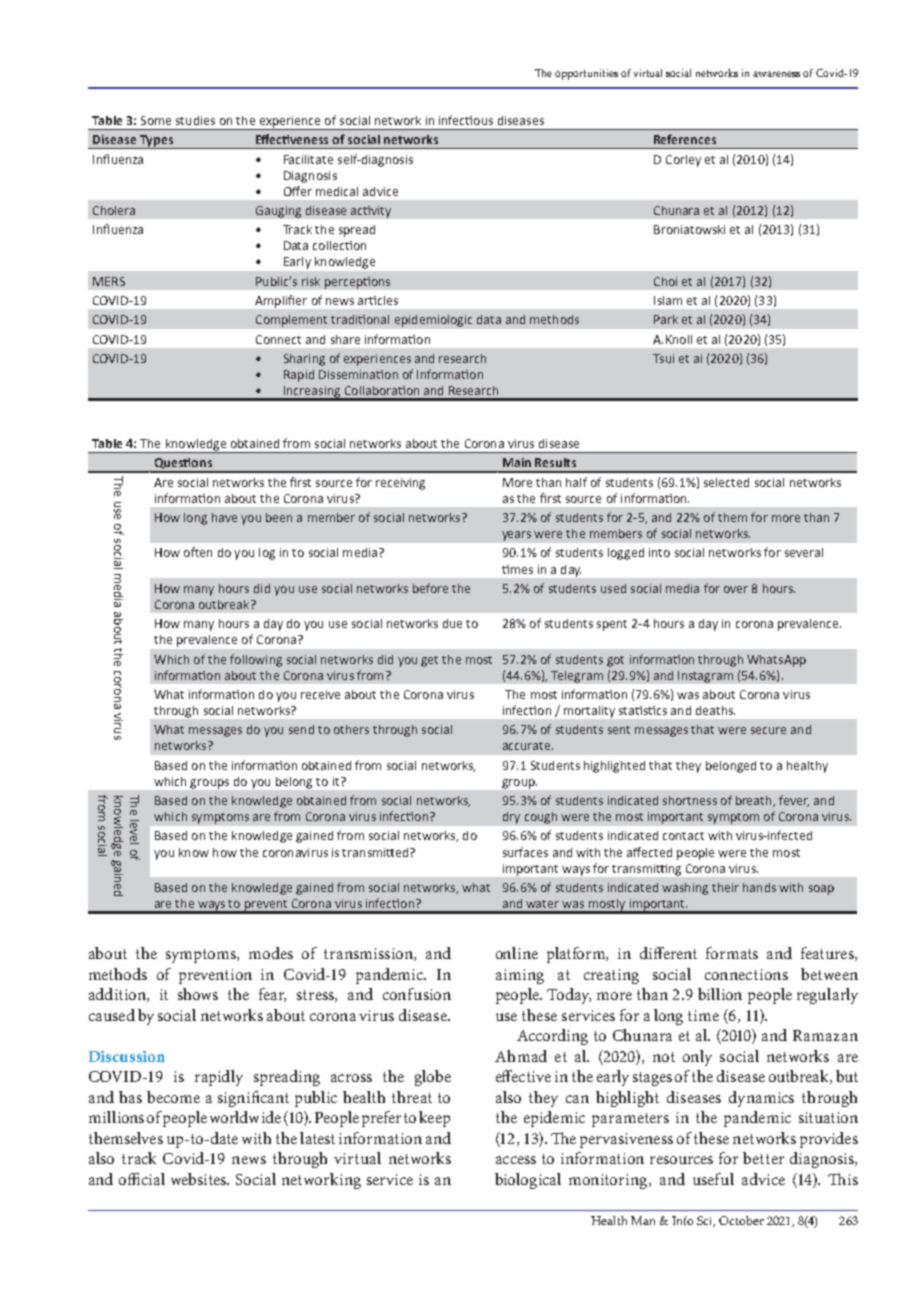  Describe the element at coordinates (517, 953) in the image. I see `online` at that location.
